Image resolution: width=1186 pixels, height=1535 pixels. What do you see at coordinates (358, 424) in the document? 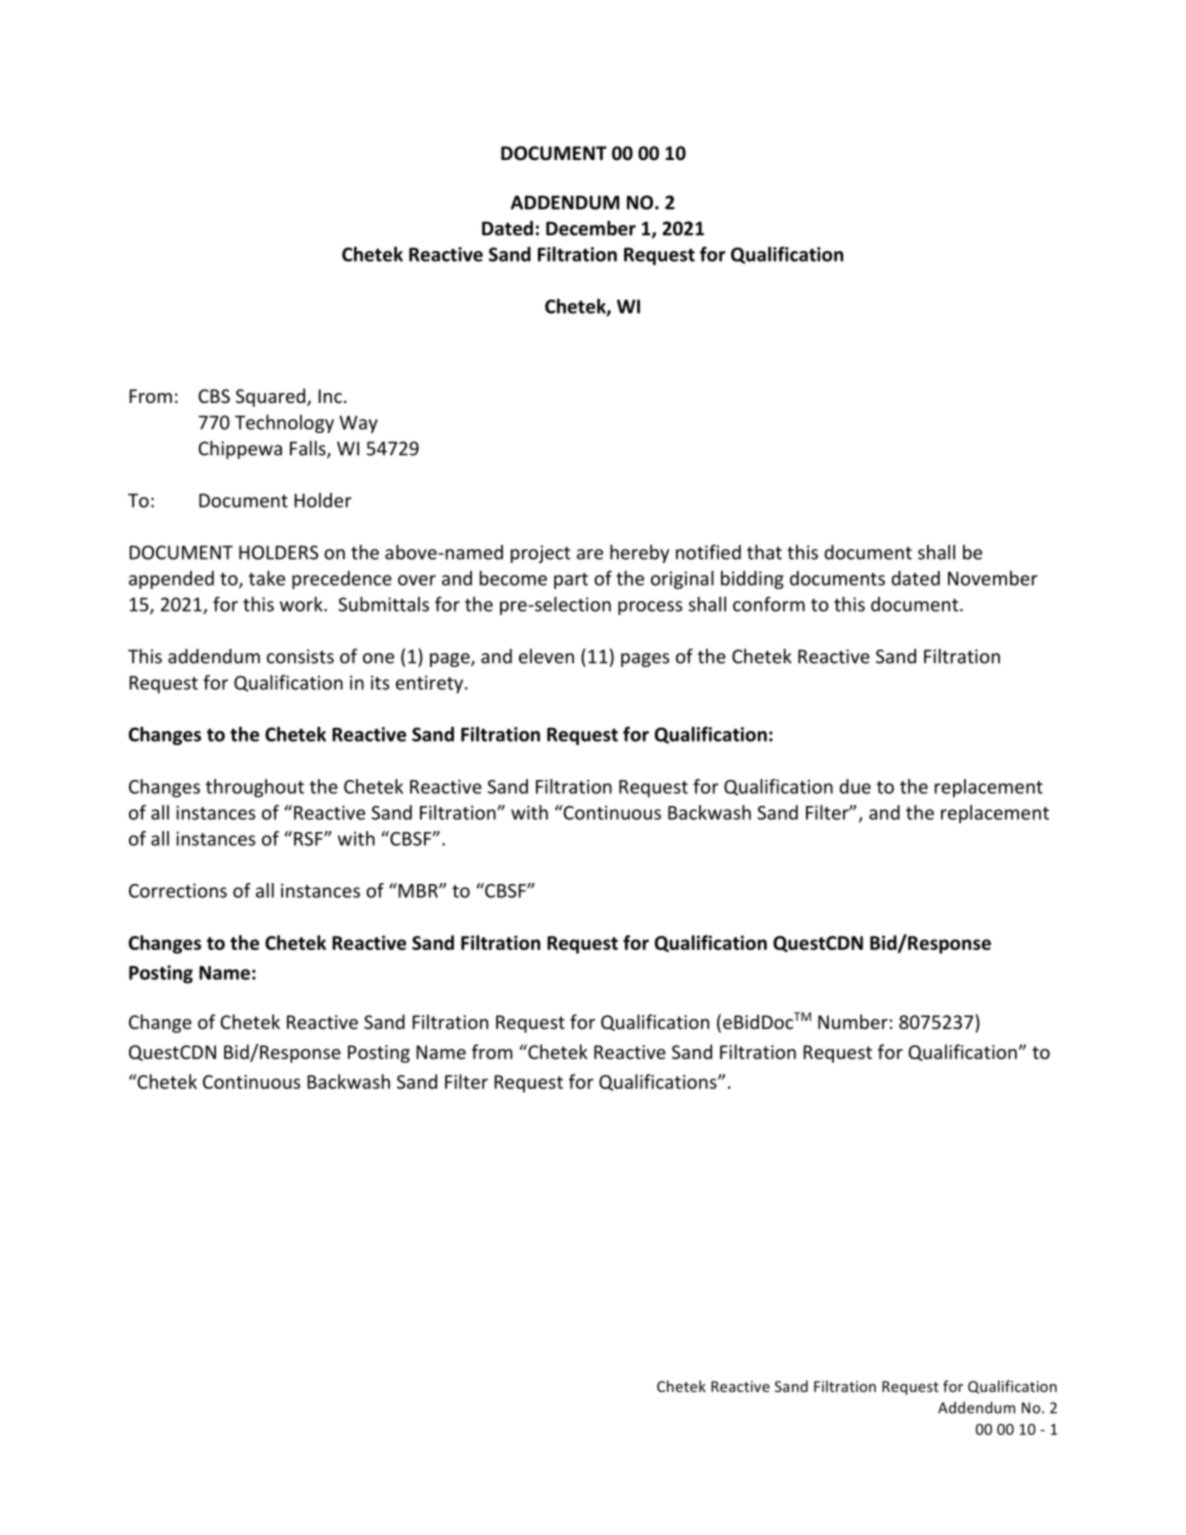
I see `Way` at bounding box center [358, 424].
